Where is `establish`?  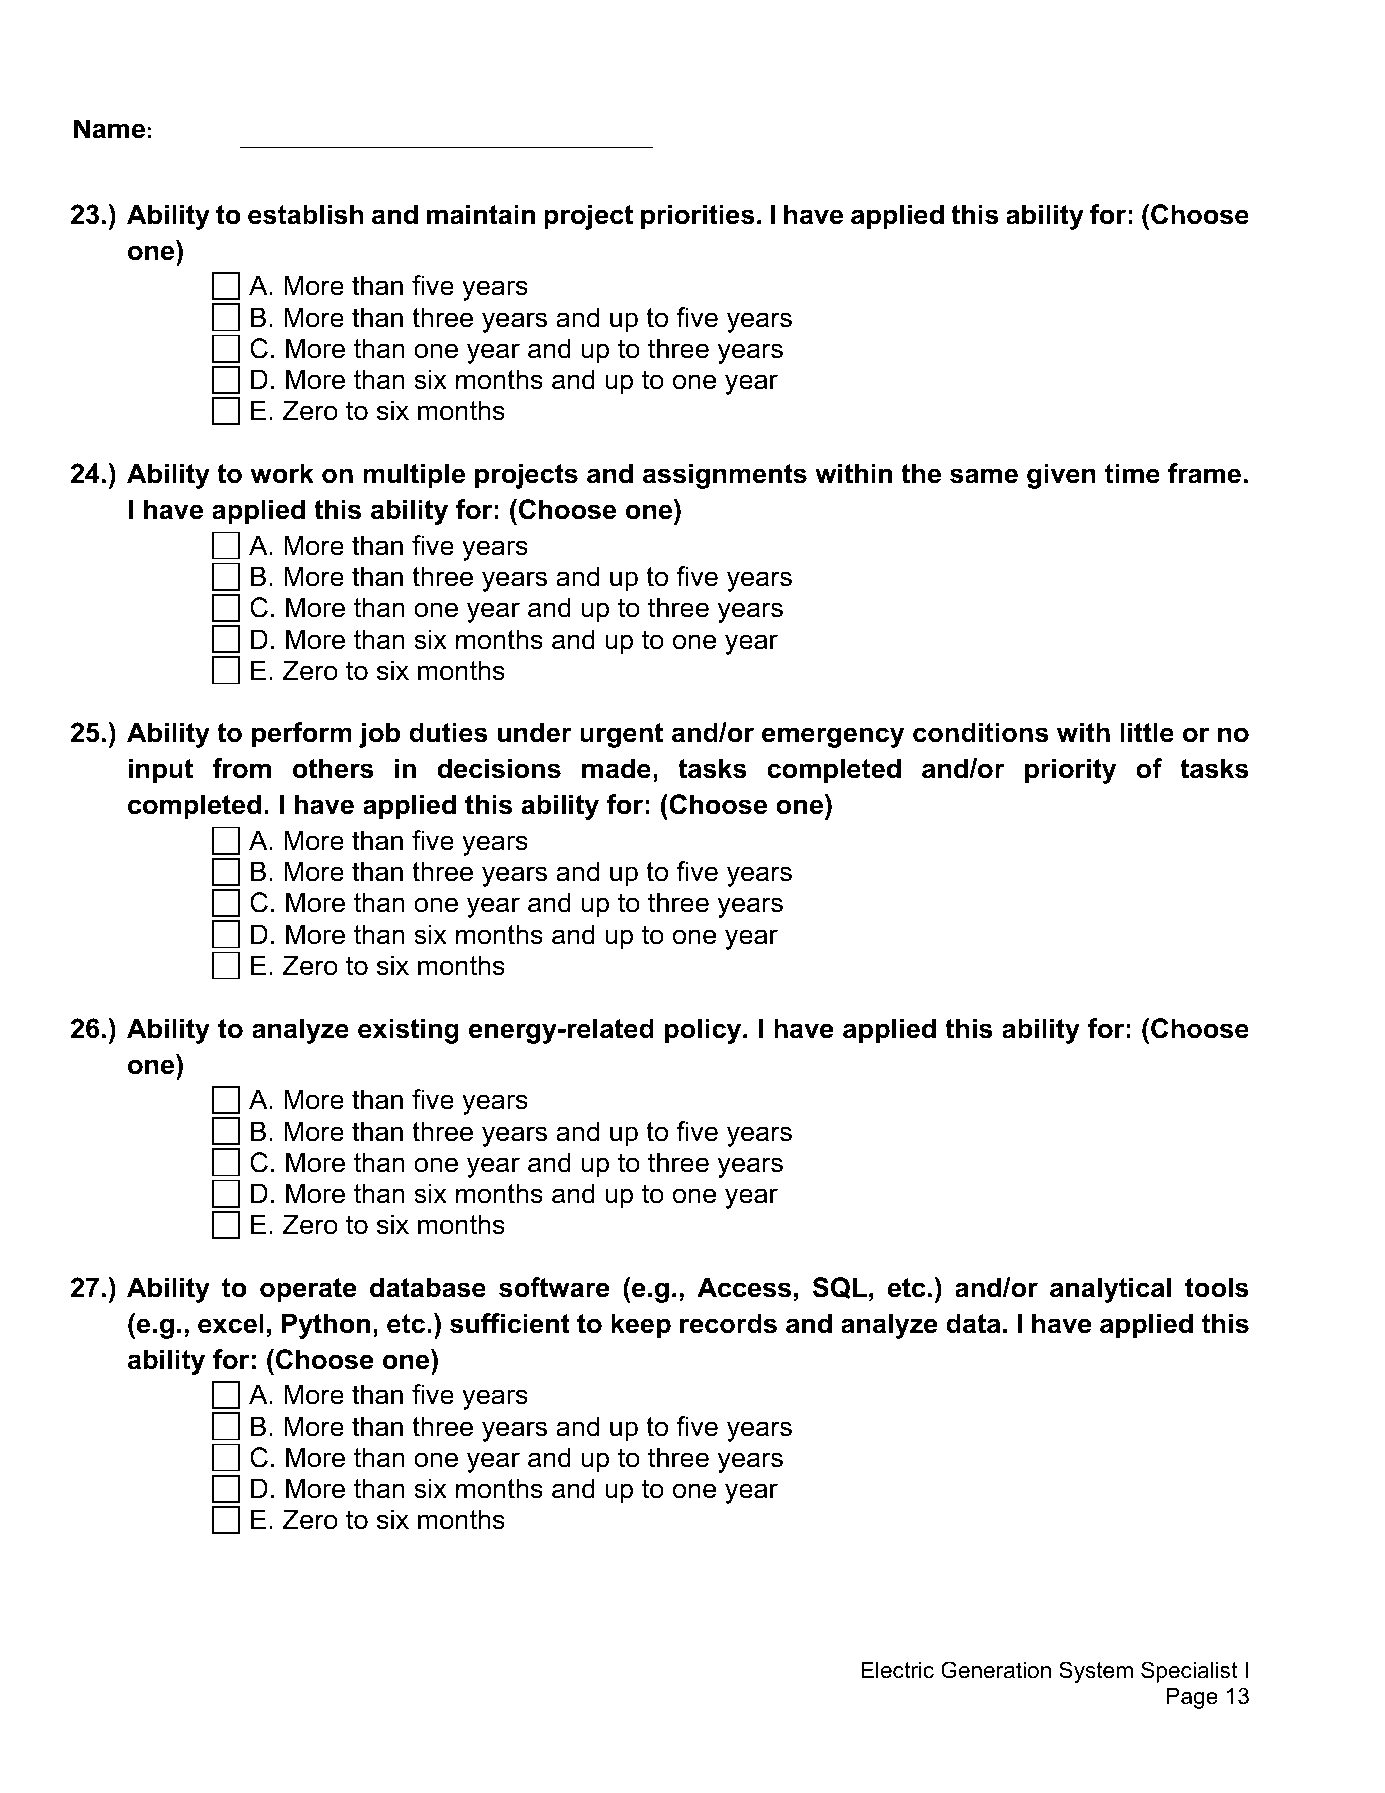 establish is located at coordinates (306, 214).
